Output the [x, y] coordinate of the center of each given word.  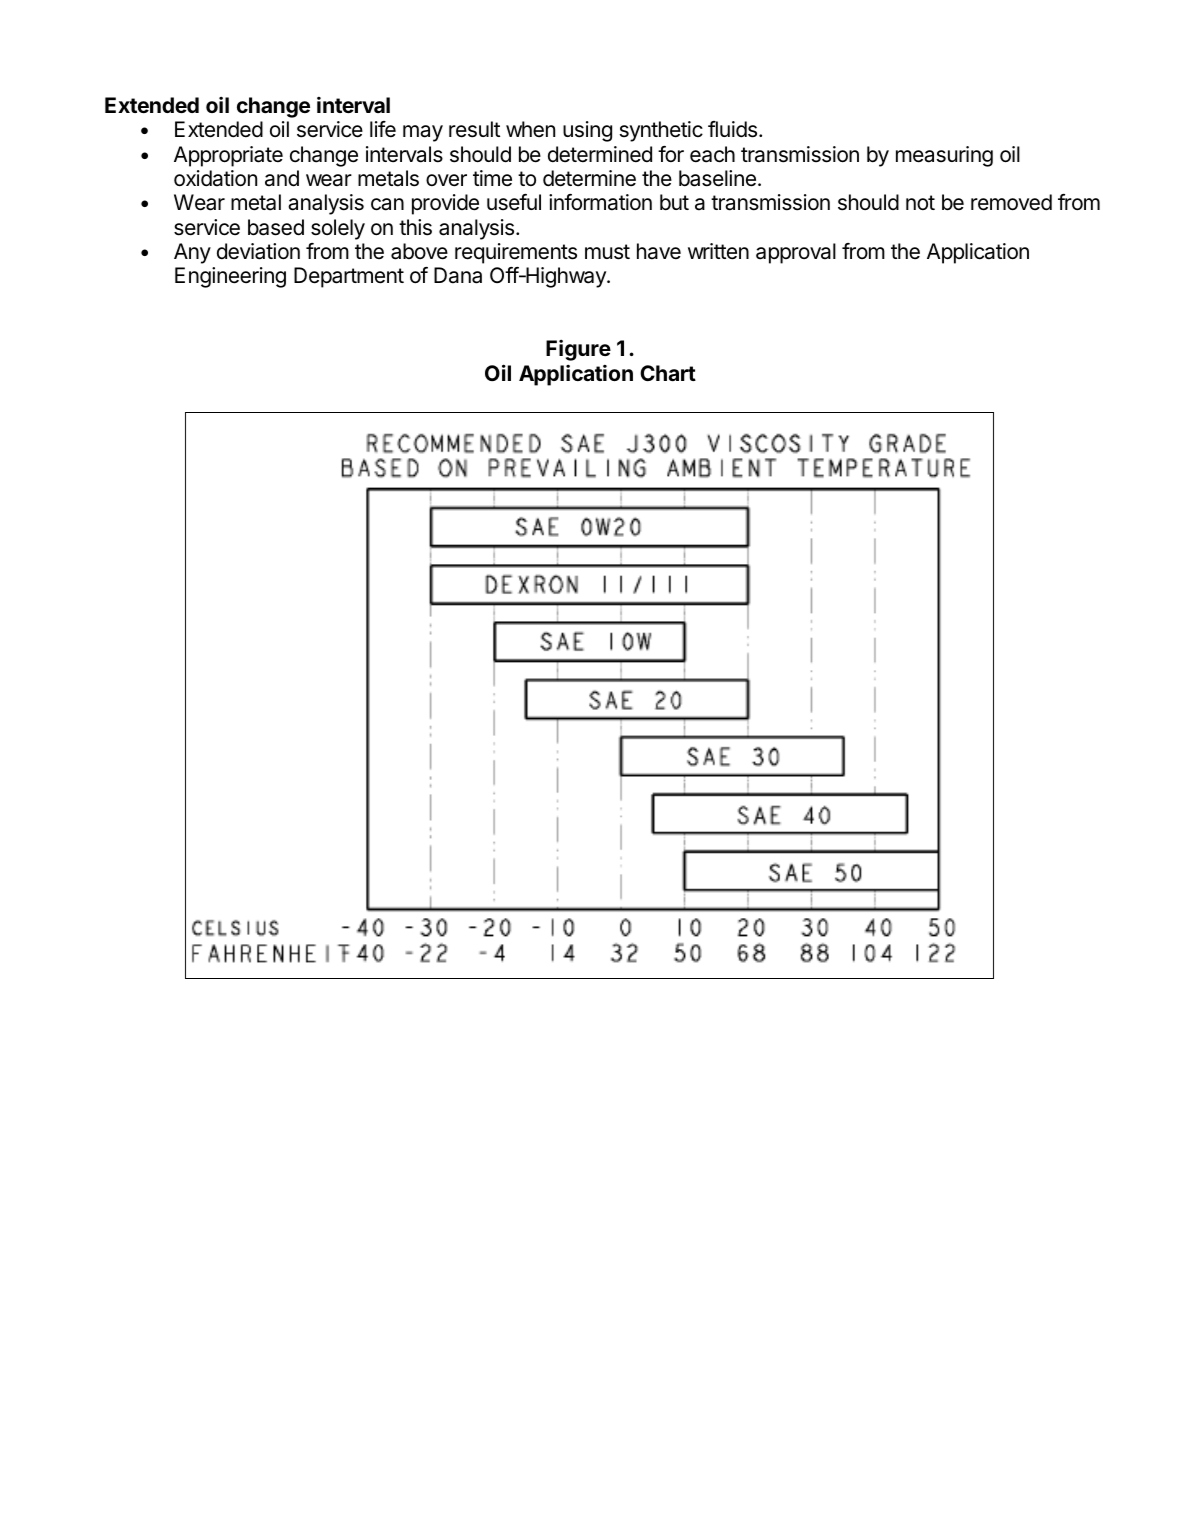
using [587, 131]
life [383, 129]
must [607, 252]
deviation [258, 251]
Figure [578, 350]
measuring [944, 156]
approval [796, 253]
